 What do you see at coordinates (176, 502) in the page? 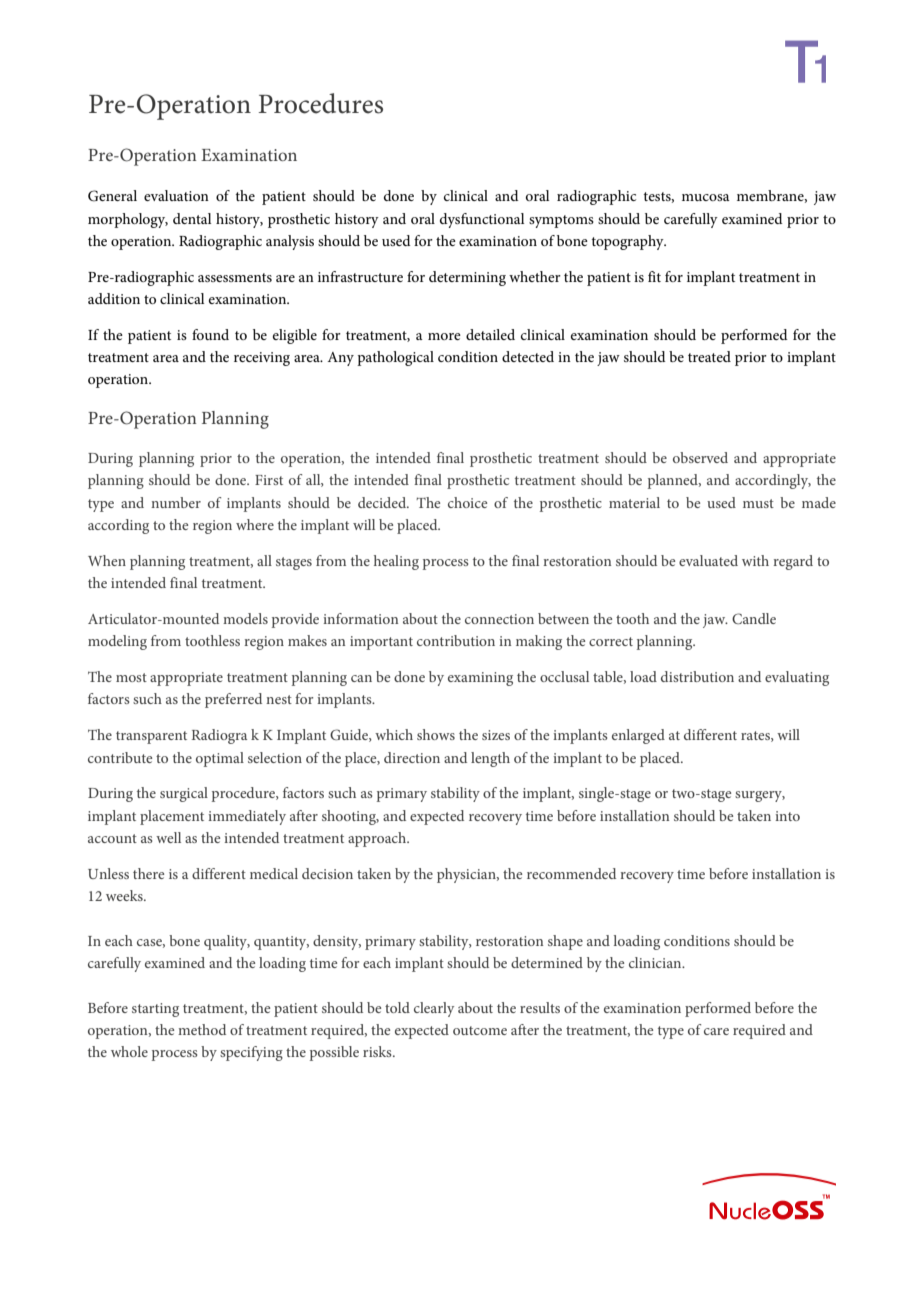
I see `number` at bounding box center [176, 502].
